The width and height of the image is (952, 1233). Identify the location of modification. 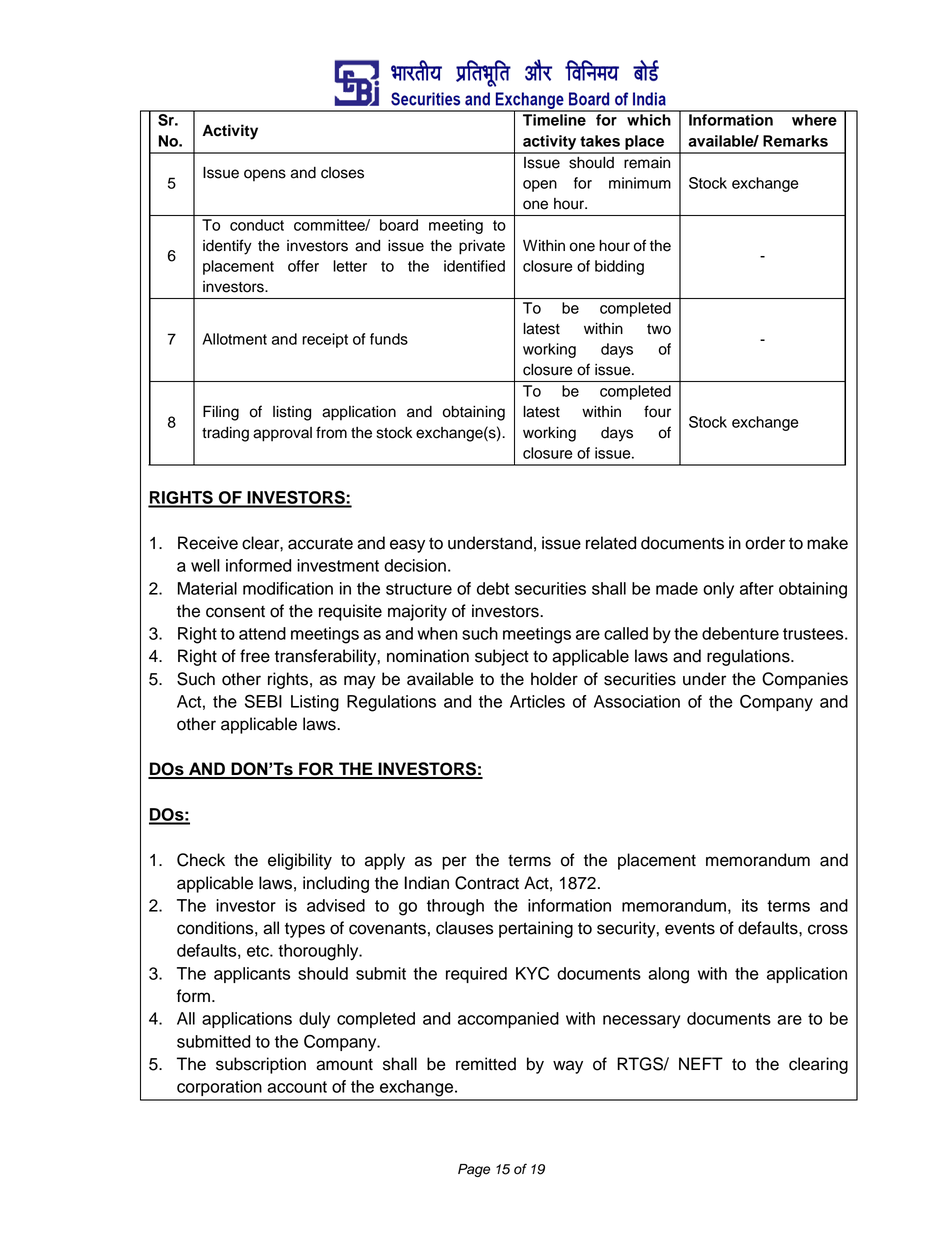
(288, 588).
